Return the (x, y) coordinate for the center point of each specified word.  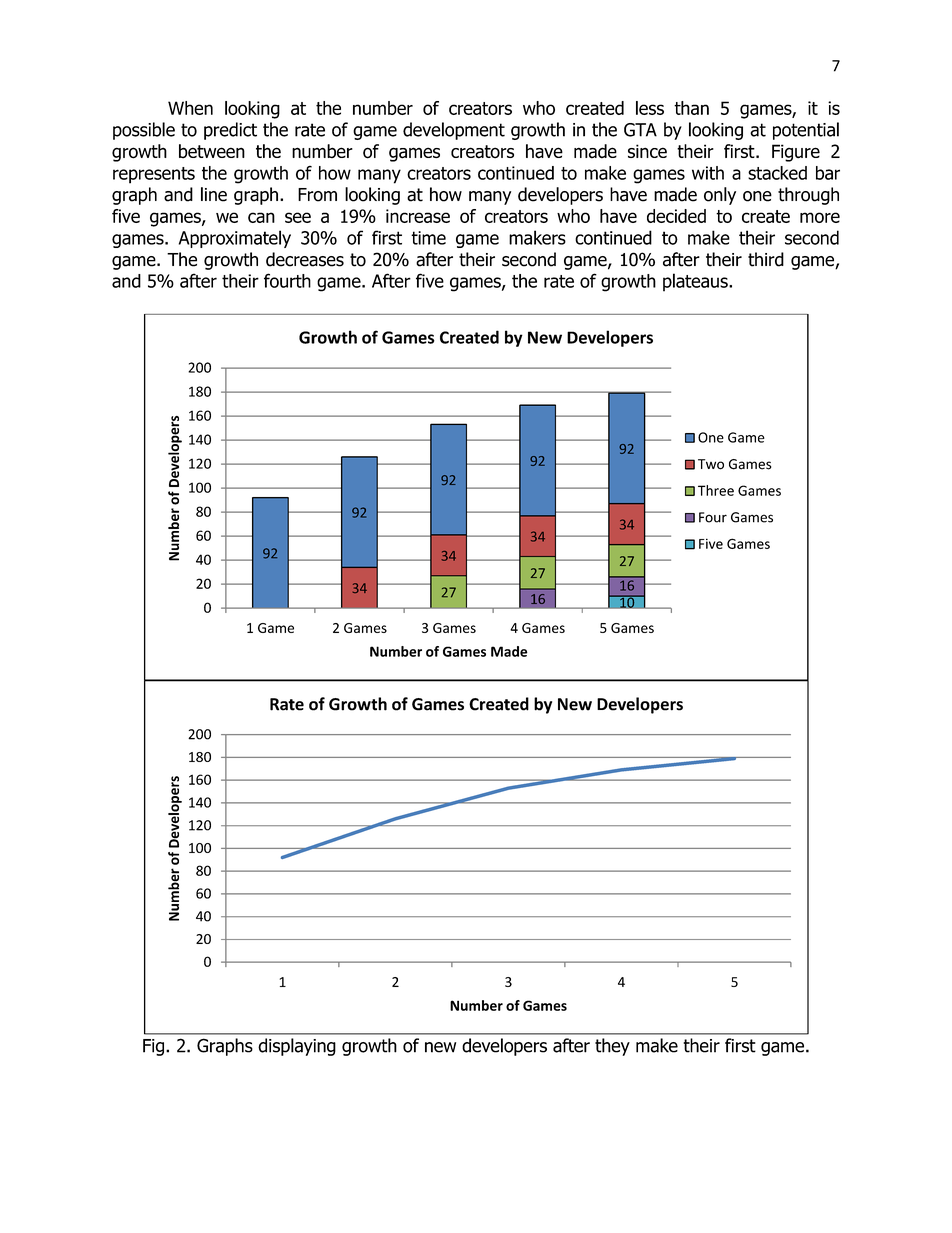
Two (711, 464)
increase (418, 216)
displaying (297, 1047)
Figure (796, 153)
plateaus (696, 282)
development (454, 131)
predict (230, 131)
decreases (305, 259)
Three (716, 490)
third (766, 259)
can (261, 217)
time (428, 238)
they (612, 1047)
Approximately (235, 239)
